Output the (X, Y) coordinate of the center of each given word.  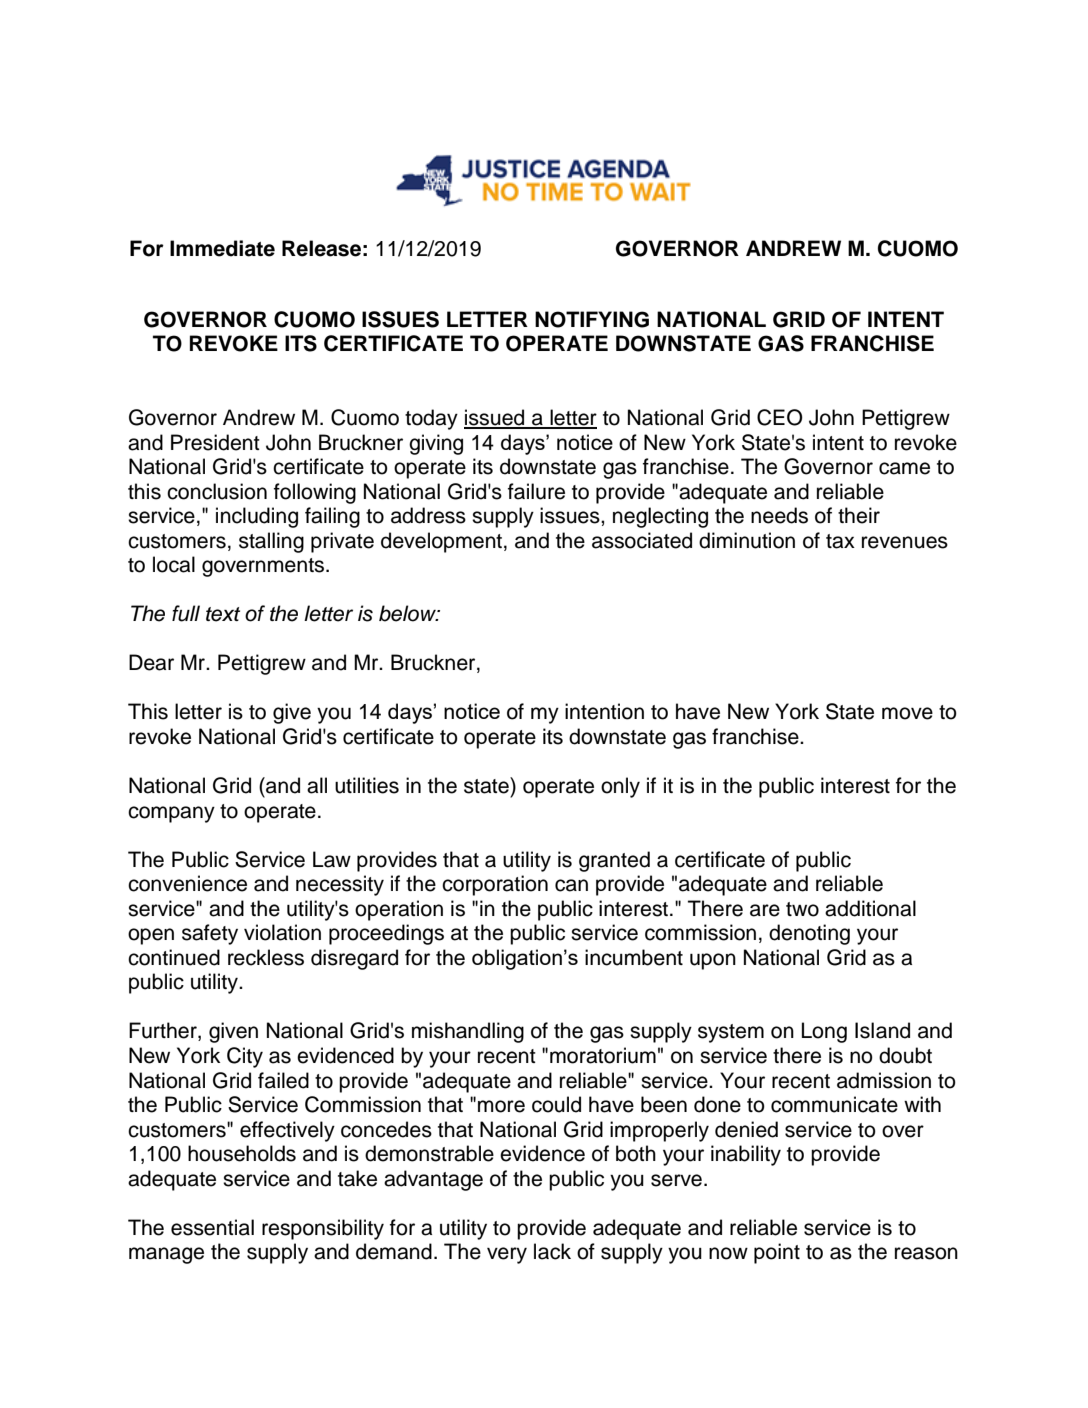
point (777, 1253)
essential (212, 1227)
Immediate (222, 248)
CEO (780, 417)
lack (552, 1251)
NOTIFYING (592, 319)
